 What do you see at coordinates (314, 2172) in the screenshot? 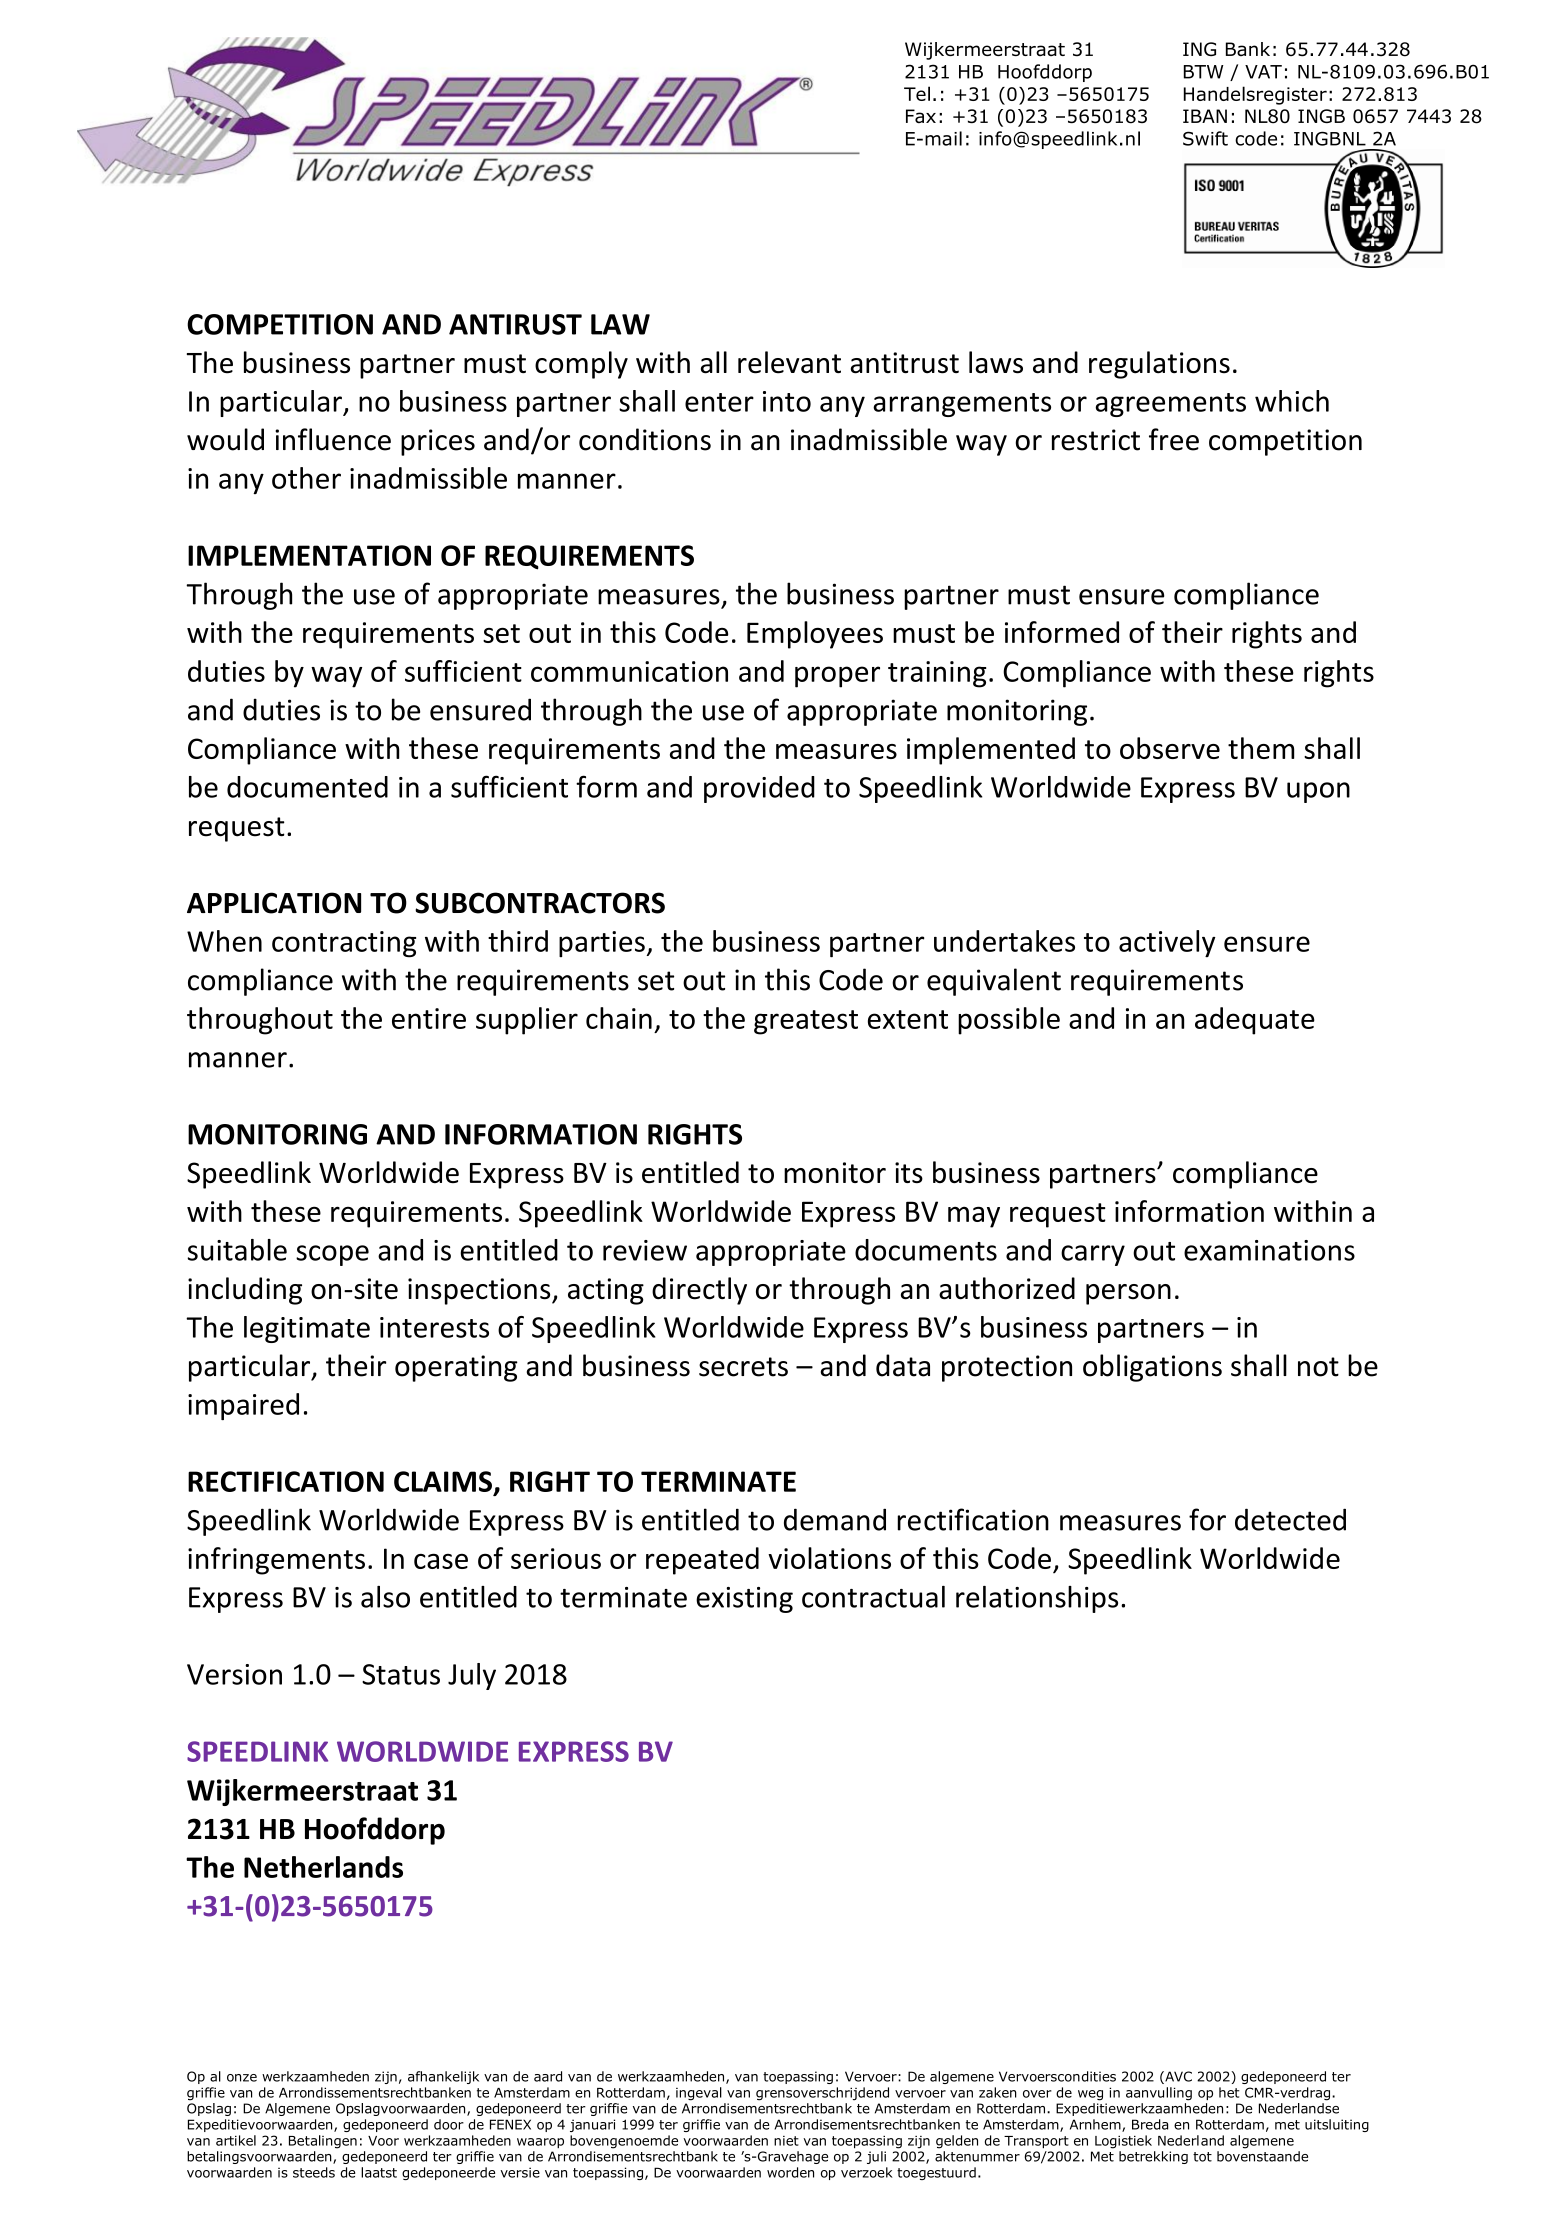
I see `steeds` at bounding box center [314, 2172].
